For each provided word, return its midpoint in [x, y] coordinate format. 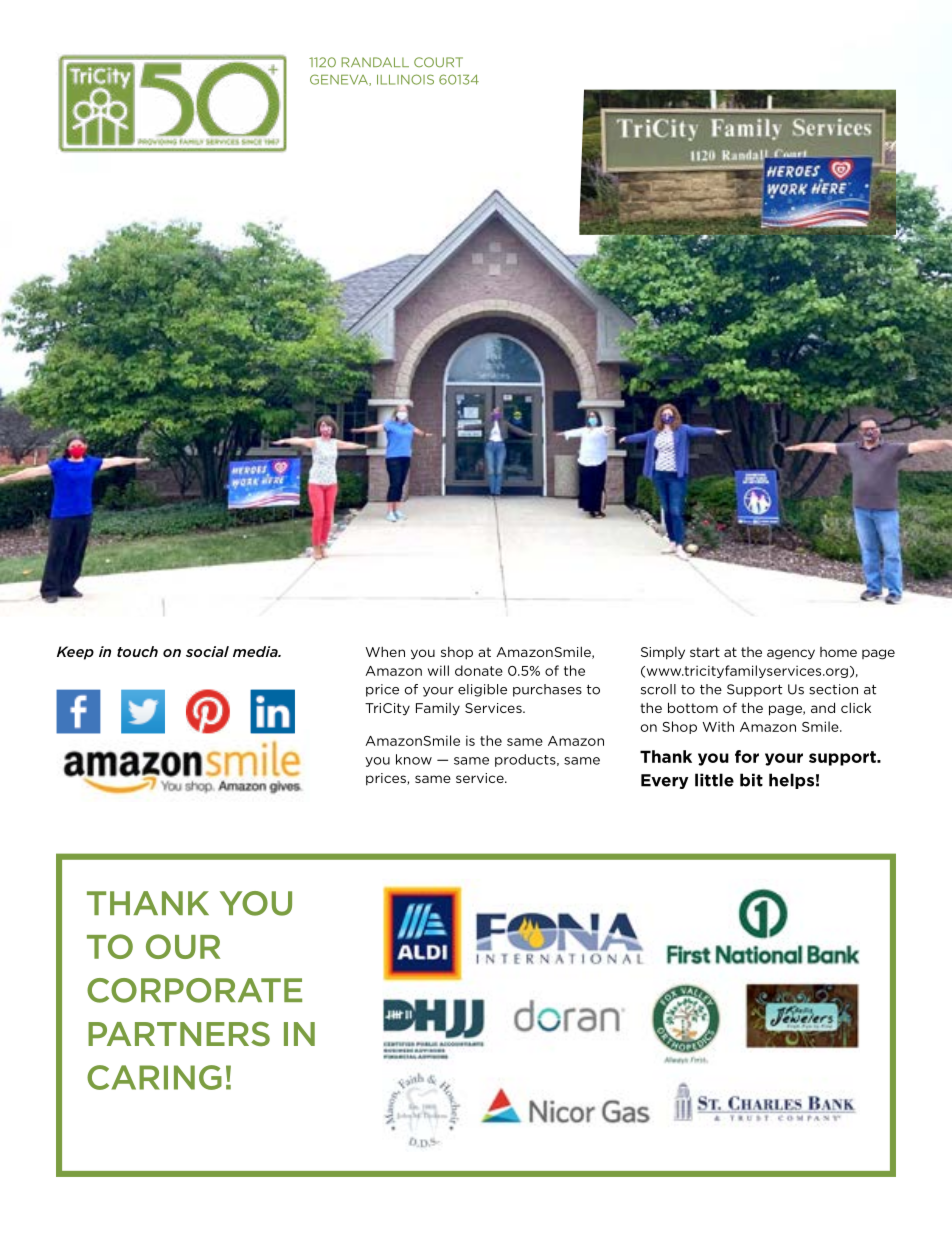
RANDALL [375, 62]
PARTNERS [179, 1034]
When [385, 652]
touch [137, 651]
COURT [438, 62]
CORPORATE [194, 990]
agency [791, 654]
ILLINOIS [405, 79]
